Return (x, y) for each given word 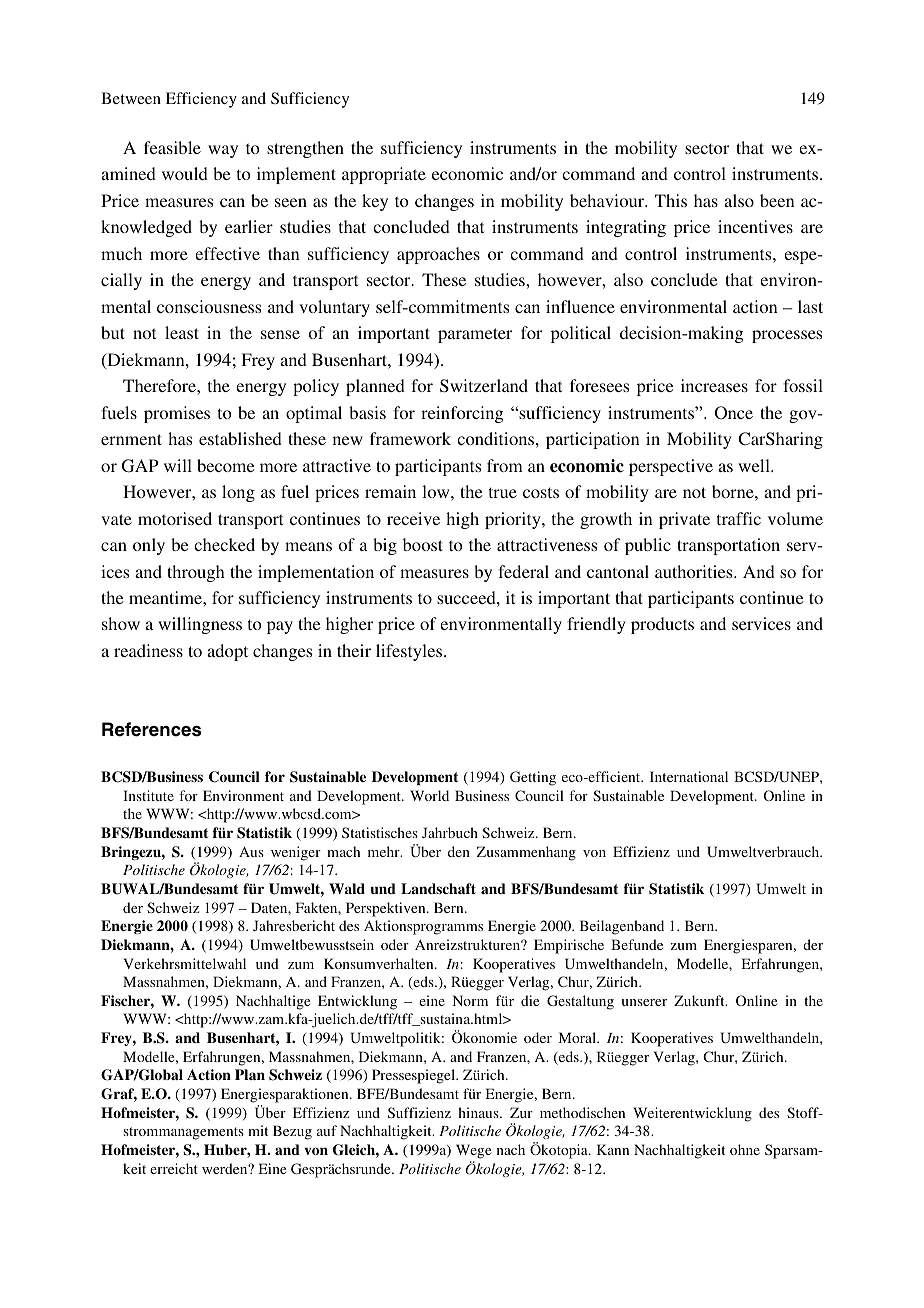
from (505, 465)
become (226, 465)
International (689, 776)
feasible (172, 147)
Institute (148, 795)
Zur (521, 1112)
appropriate (384, 175)
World (429, 795)
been (777, 200)
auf (327, 1130)
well (755, 465)
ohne (745, 1149)
